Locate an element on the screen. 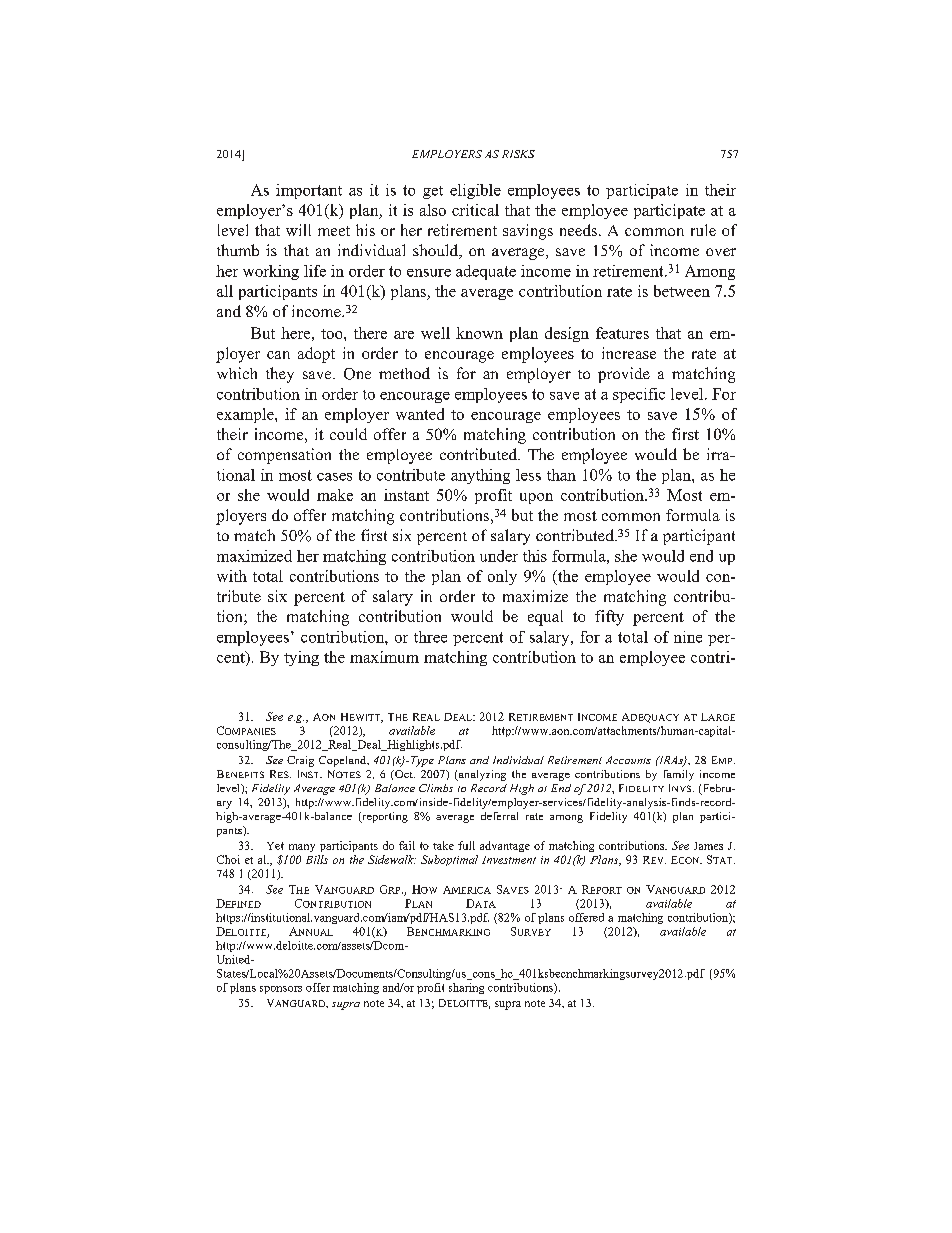 This screenshot has height=1233, width=952. only is located at coordinates (502, 577).
